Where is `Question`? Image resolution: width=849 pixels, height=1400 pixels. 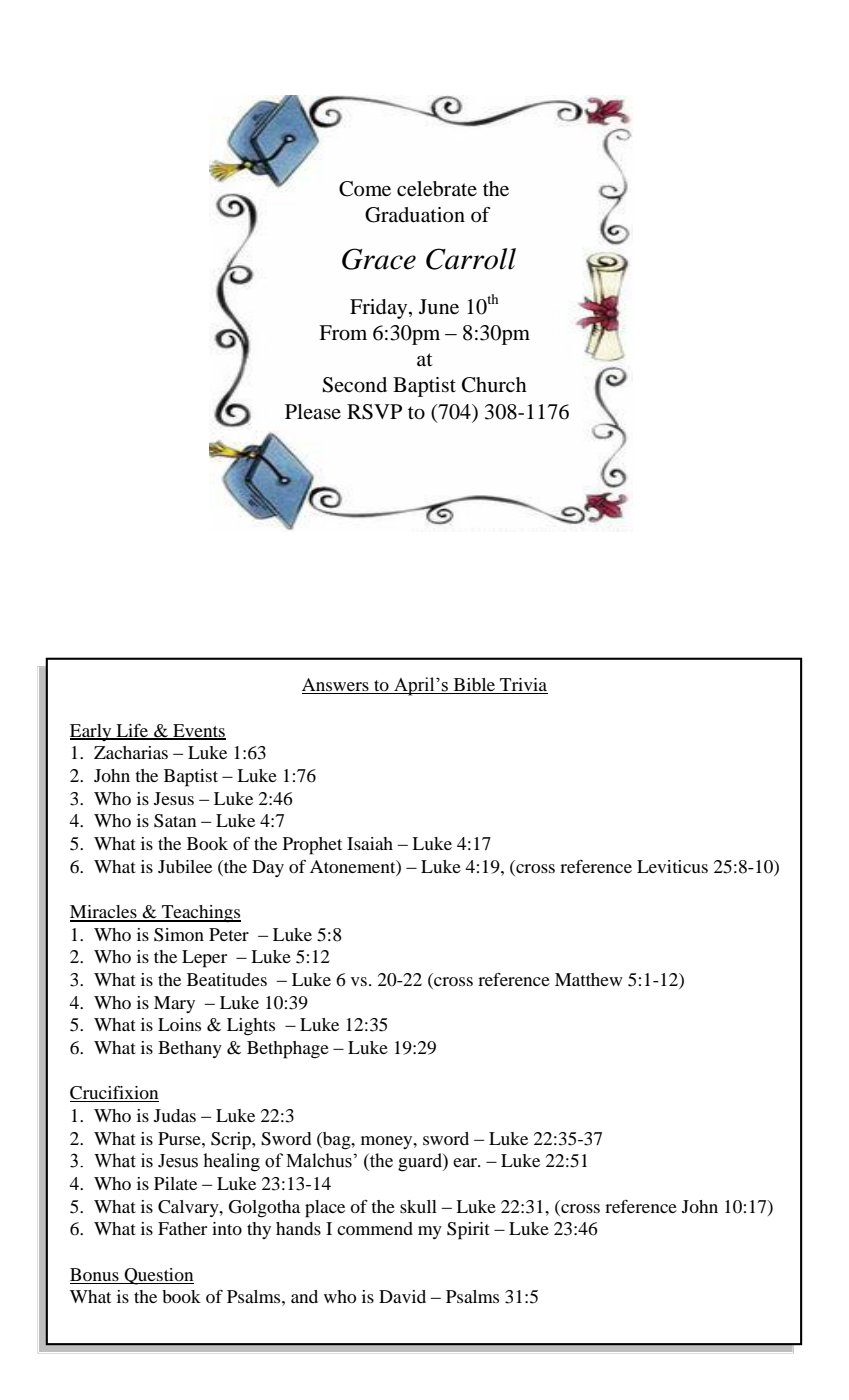
Question is located at coordinates (158, 1276).
